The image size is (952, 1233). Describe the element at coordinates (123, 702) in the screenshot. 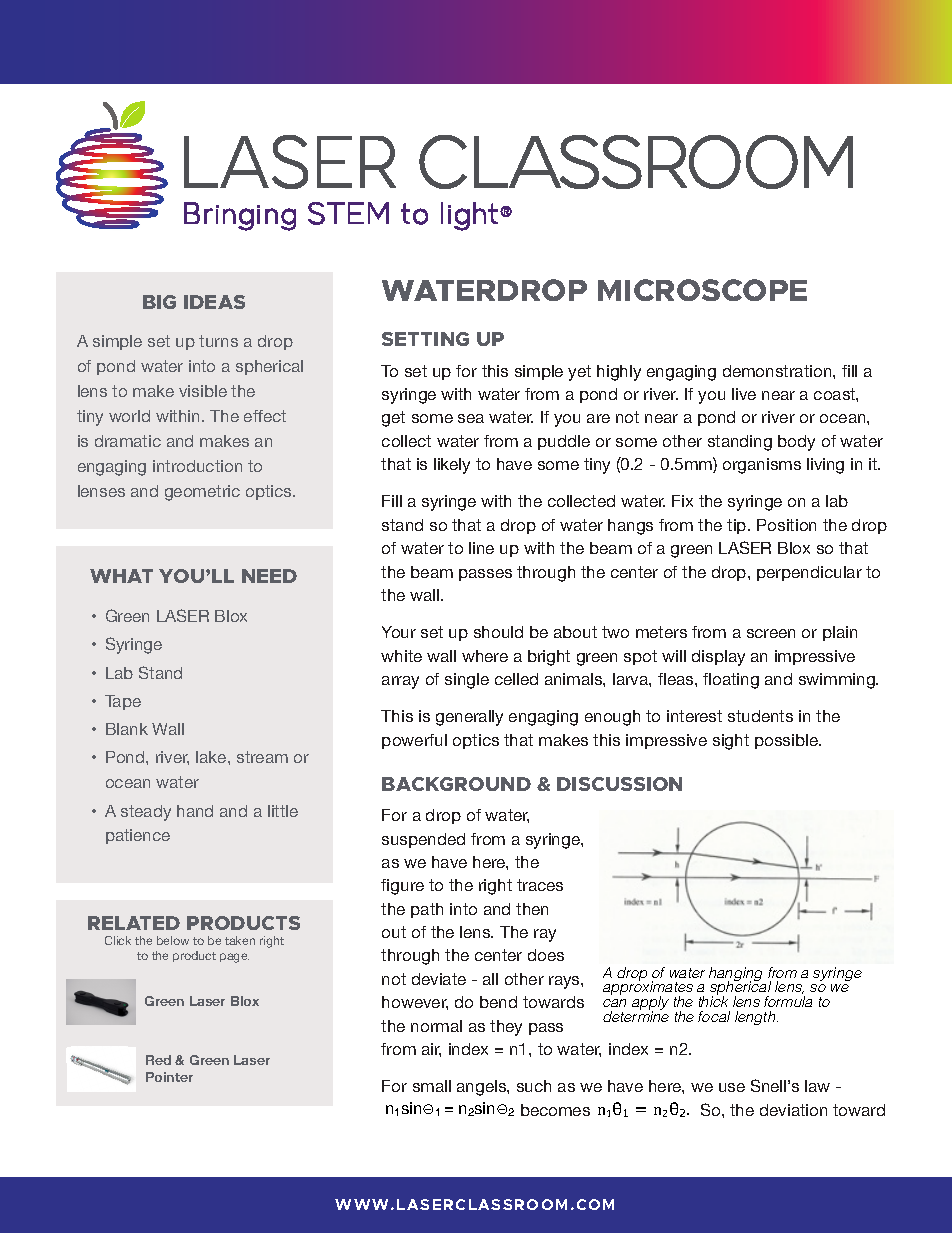

I see `Tape` at that location.
